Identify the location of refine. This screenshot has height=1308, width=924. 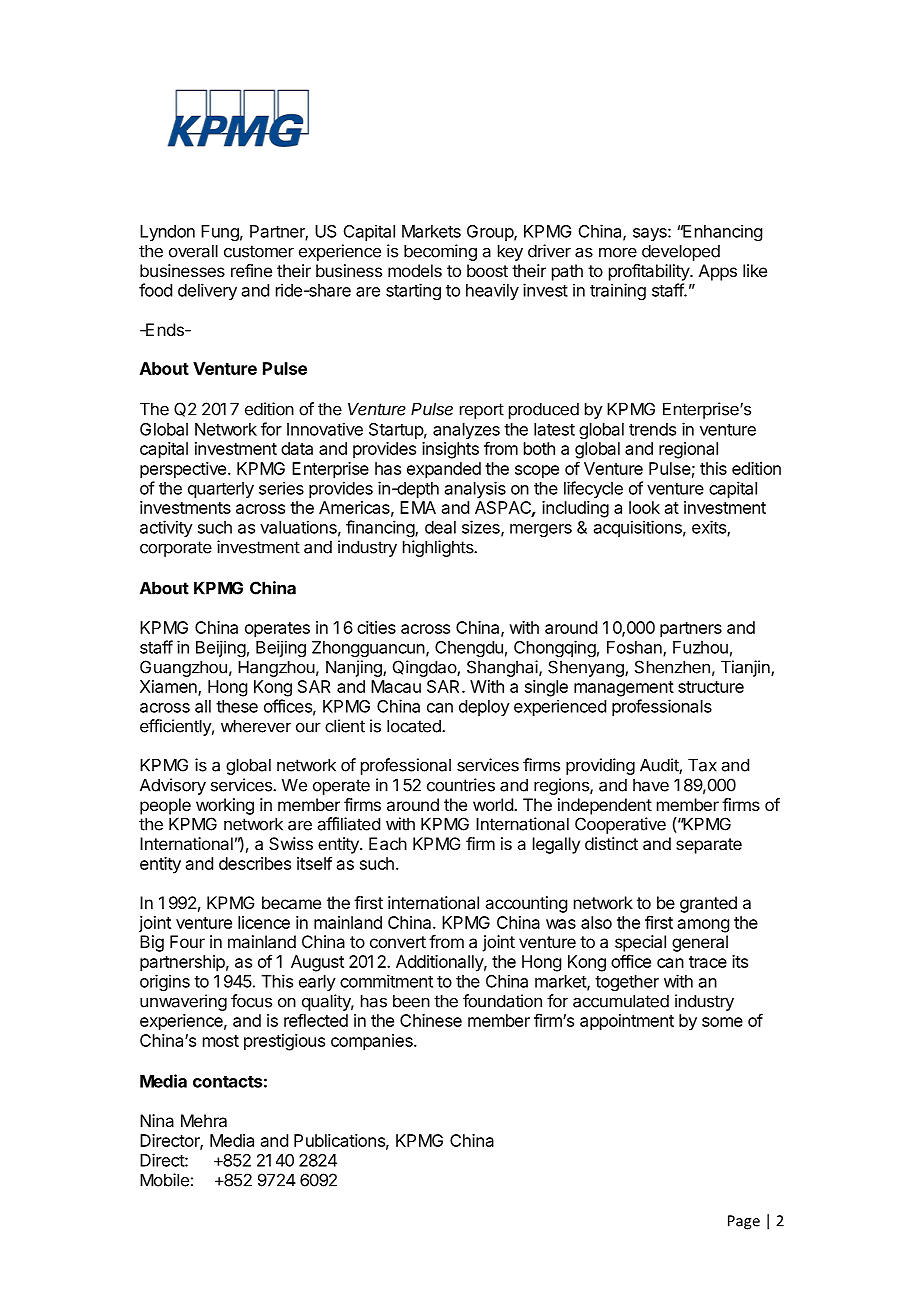
(251, 270).
